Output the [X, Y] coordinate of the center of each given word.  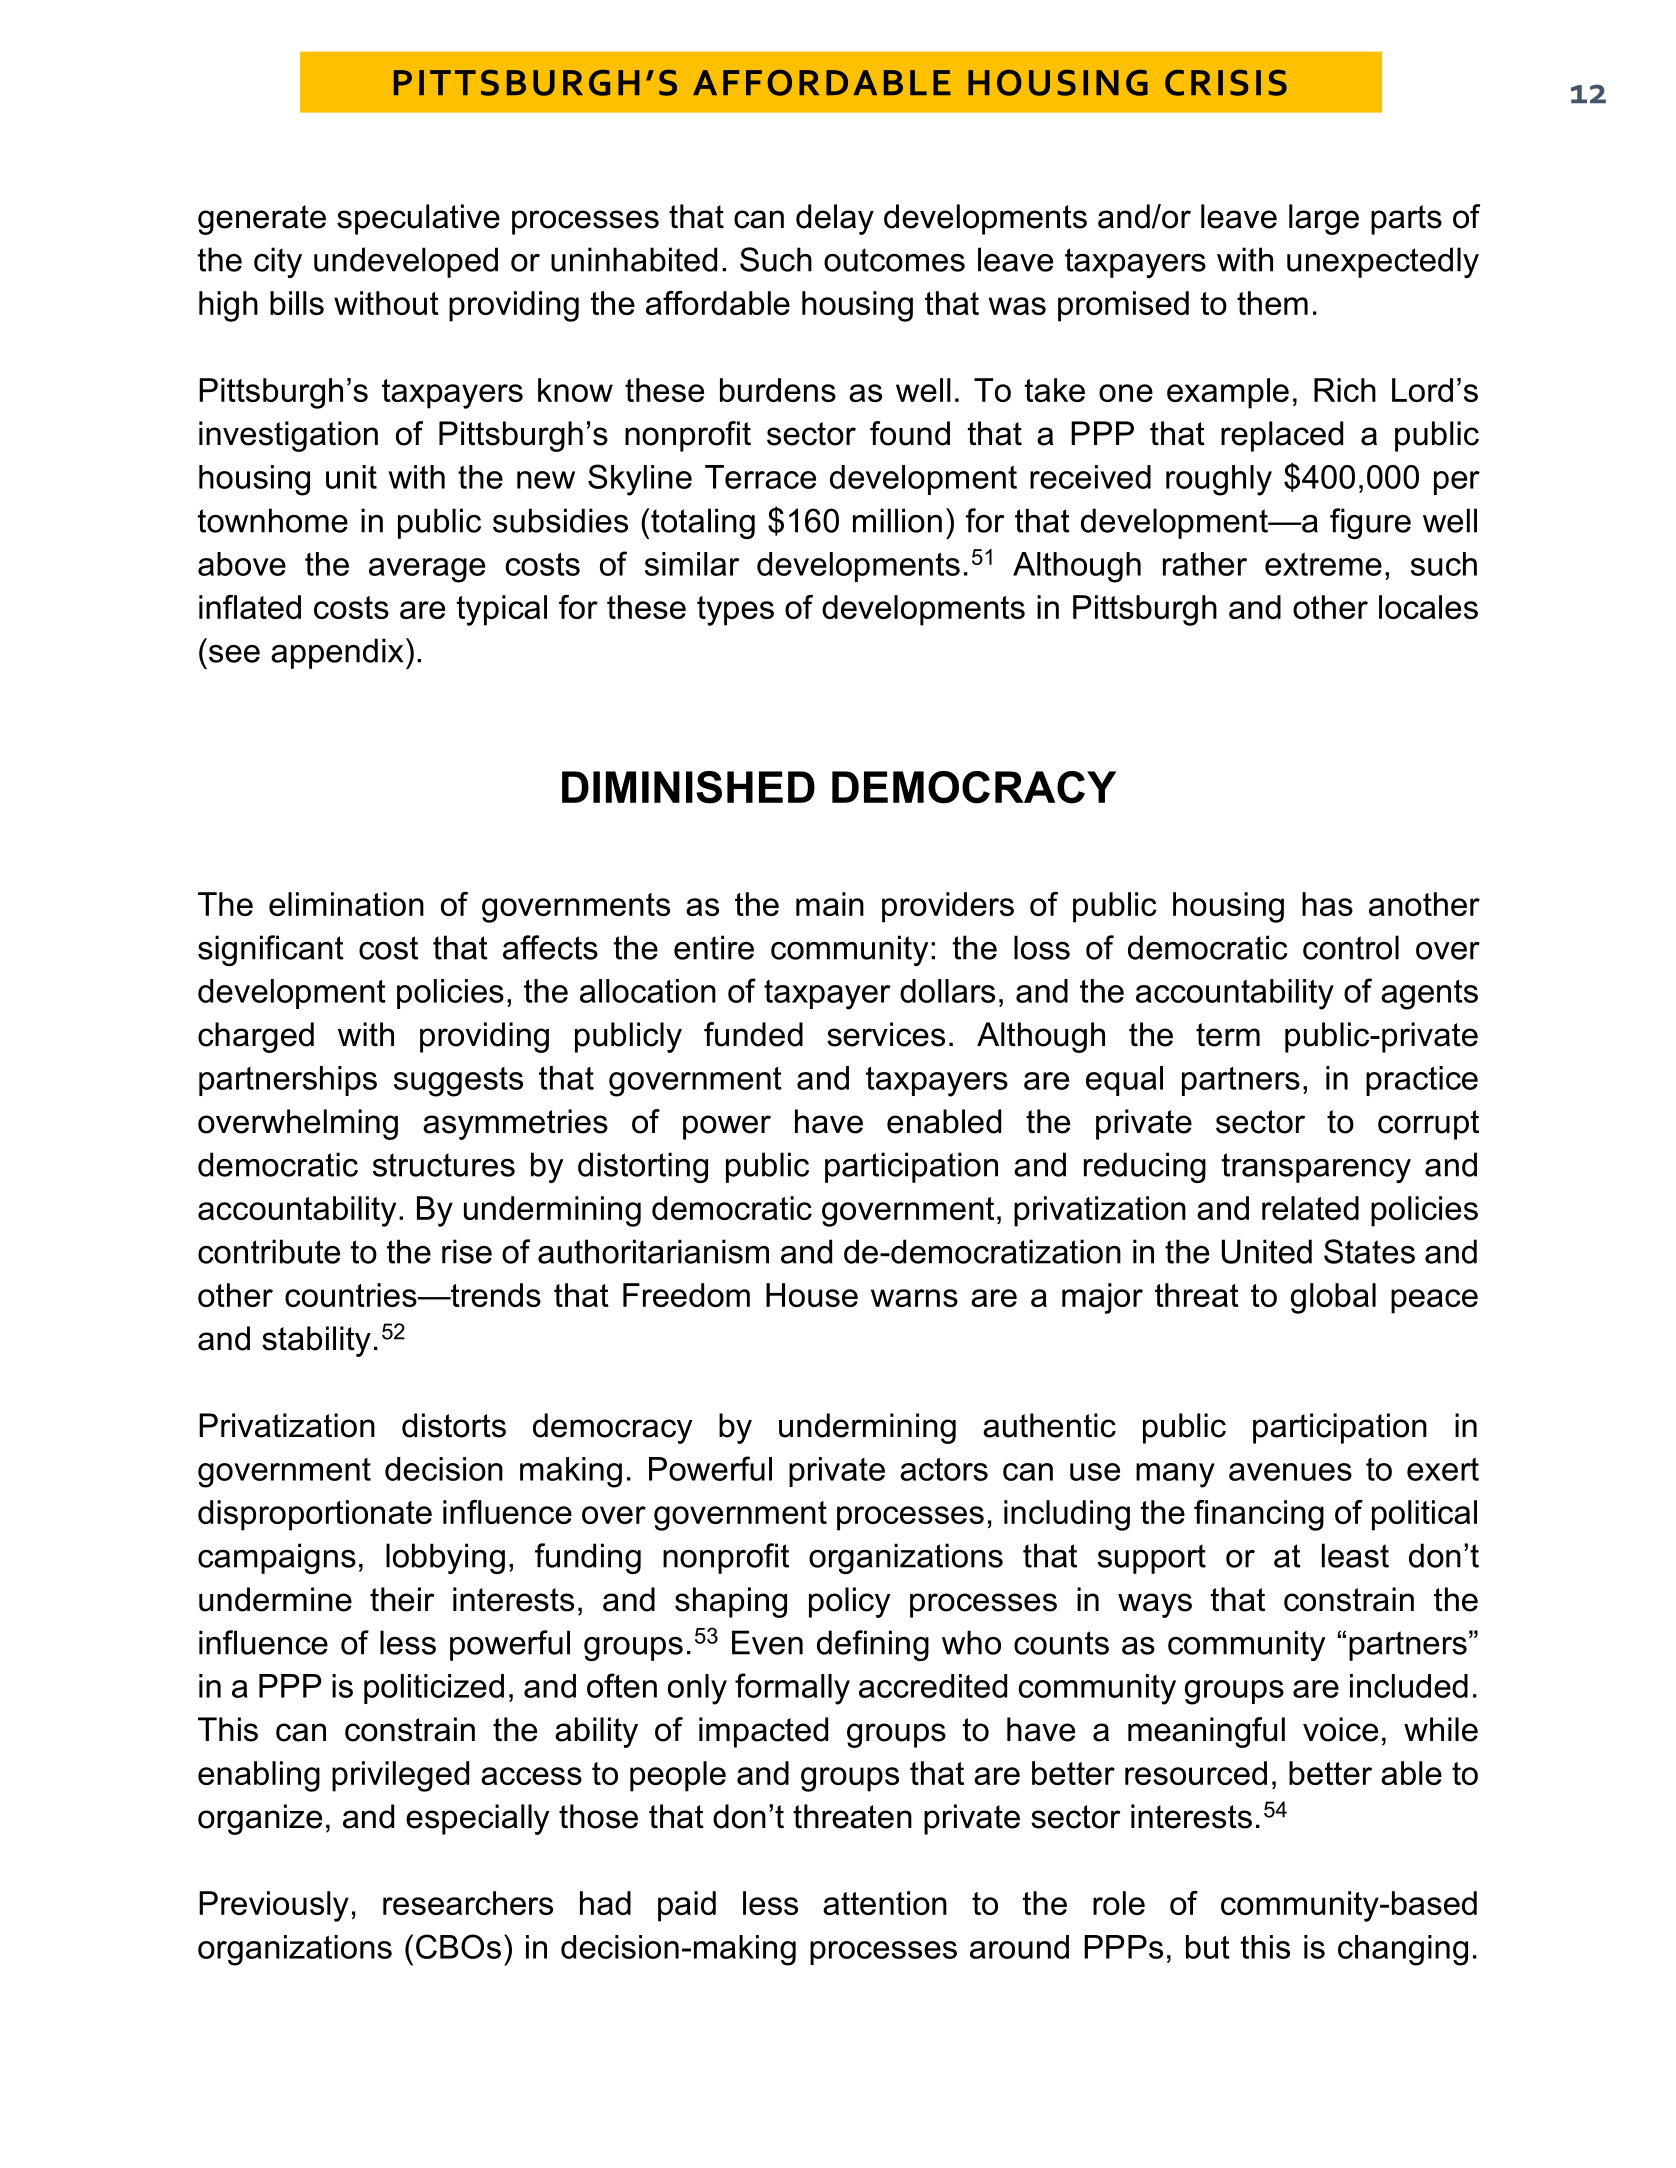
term [1228, 1035]
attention [885, 1903]
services [886, 1034]
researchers [468, 1903]
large [1324, 219]
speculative [418, 219]
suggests [458, 1082]
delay [835, 219]
